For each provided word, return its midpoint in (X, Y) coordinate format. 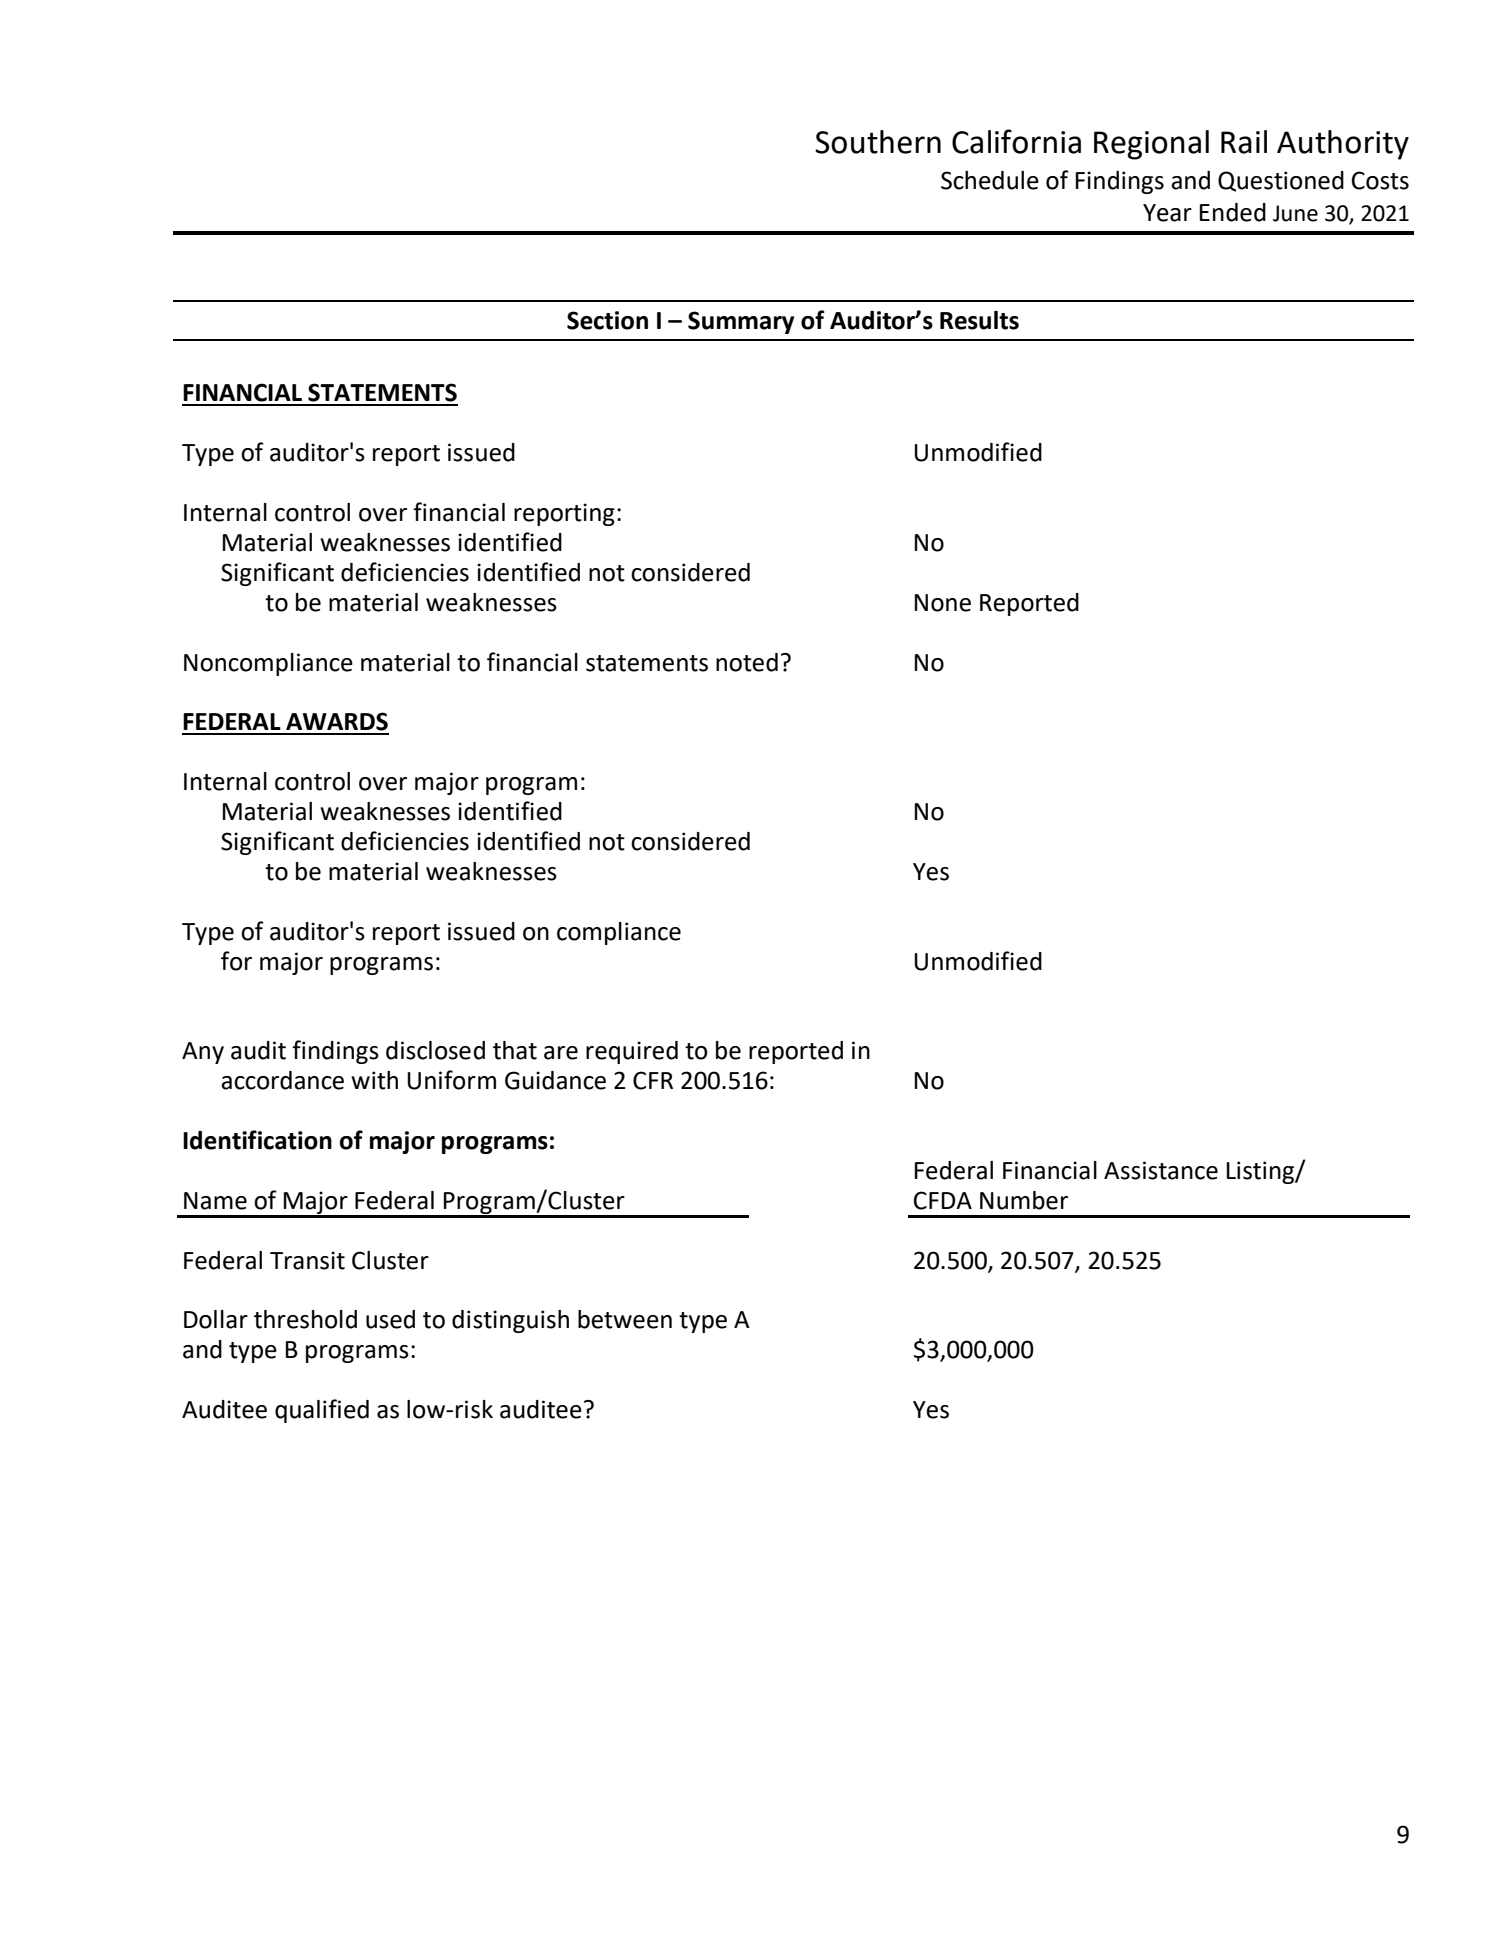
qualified (322, 1411)
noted (747, 662)
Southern (878, 142)
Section (607, 320)
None (942, 603)
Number (1024, 1200)
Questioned (1281, 181)
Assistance (1161, 1170)
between (625, 1319)
